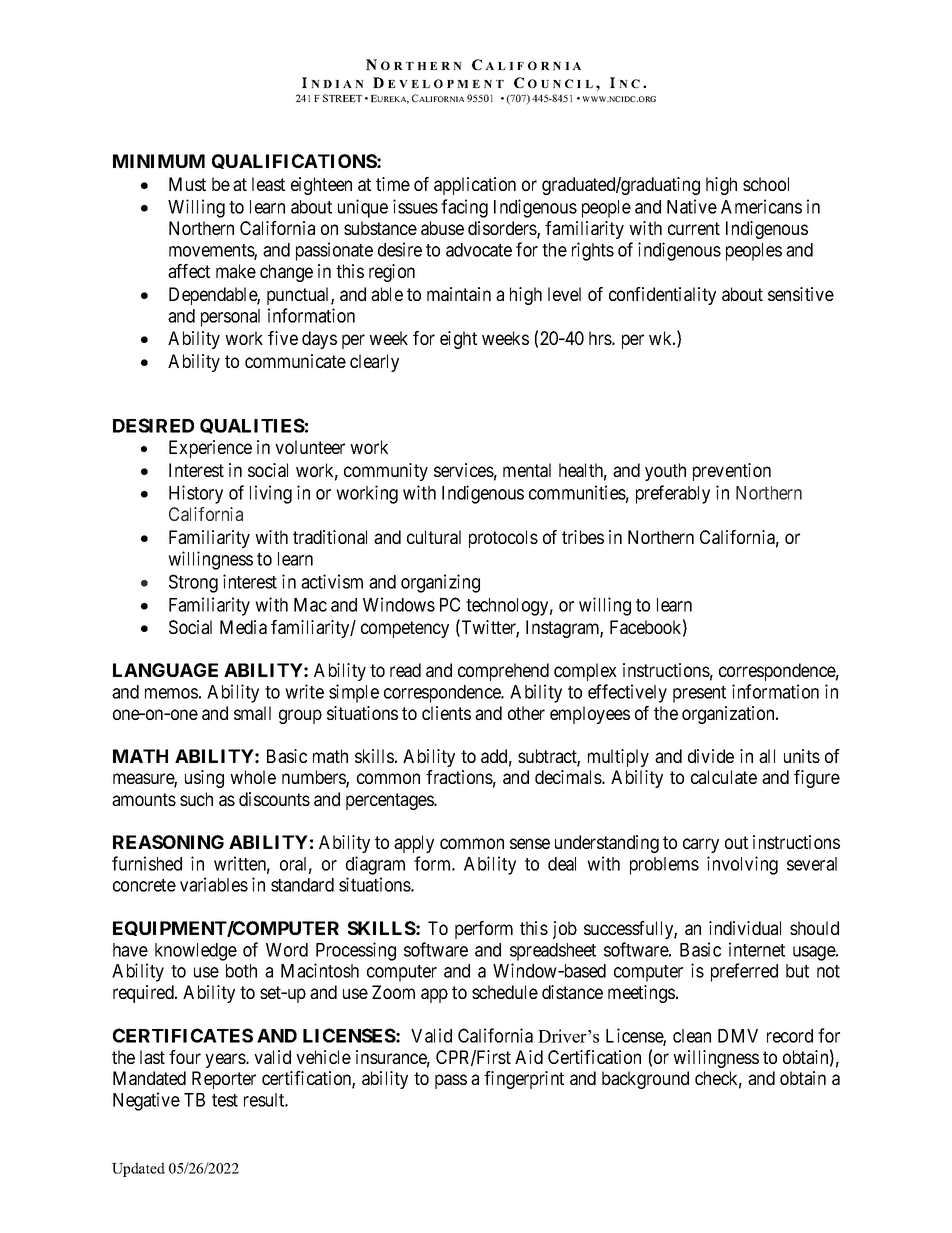 Image resolution: width=952 pixels, height=1233 pixels. I want to click on MINIMUM, so click(159, 161).
